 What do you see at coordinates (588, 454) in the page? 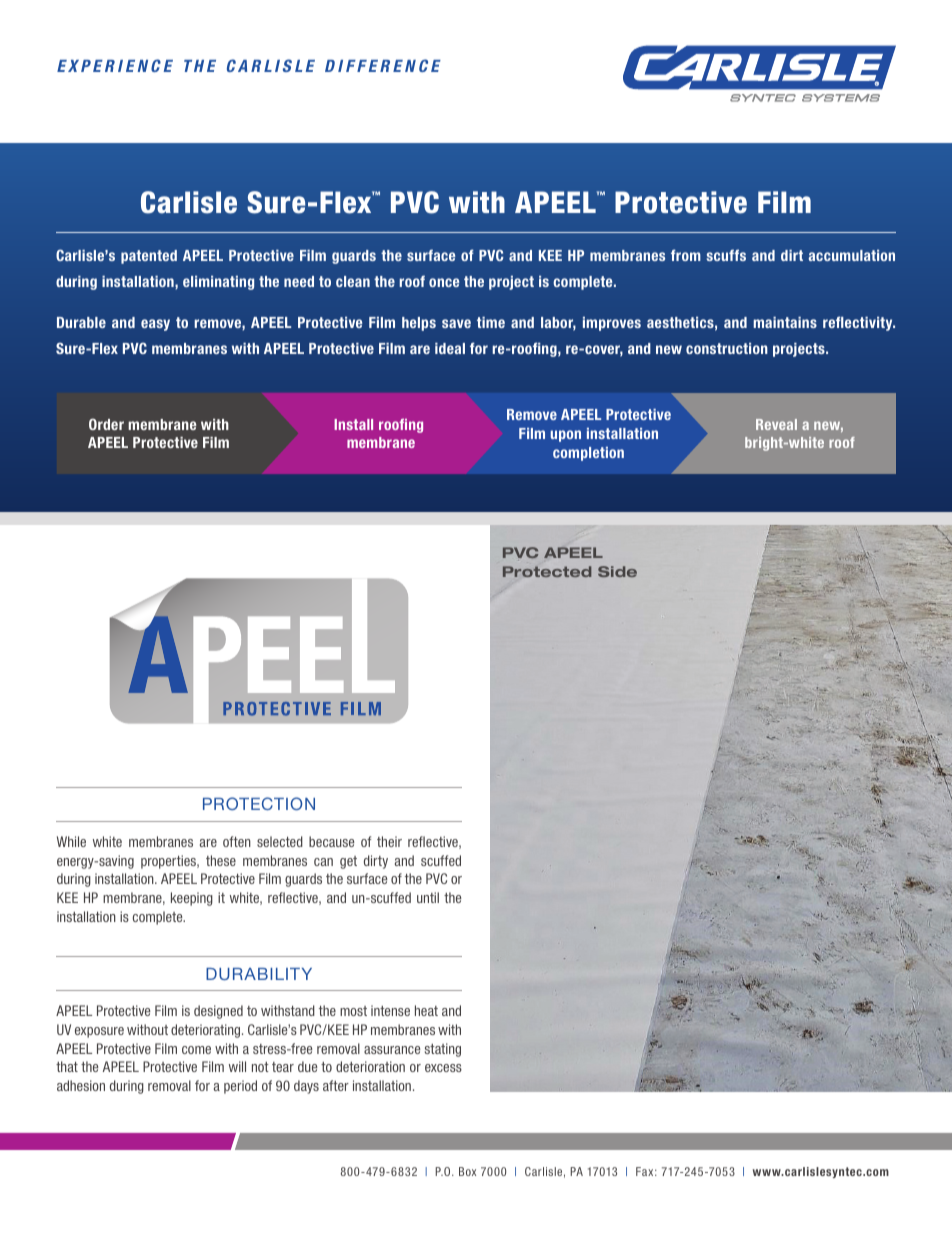
I see `completion` at bounding box center [588, 454].
